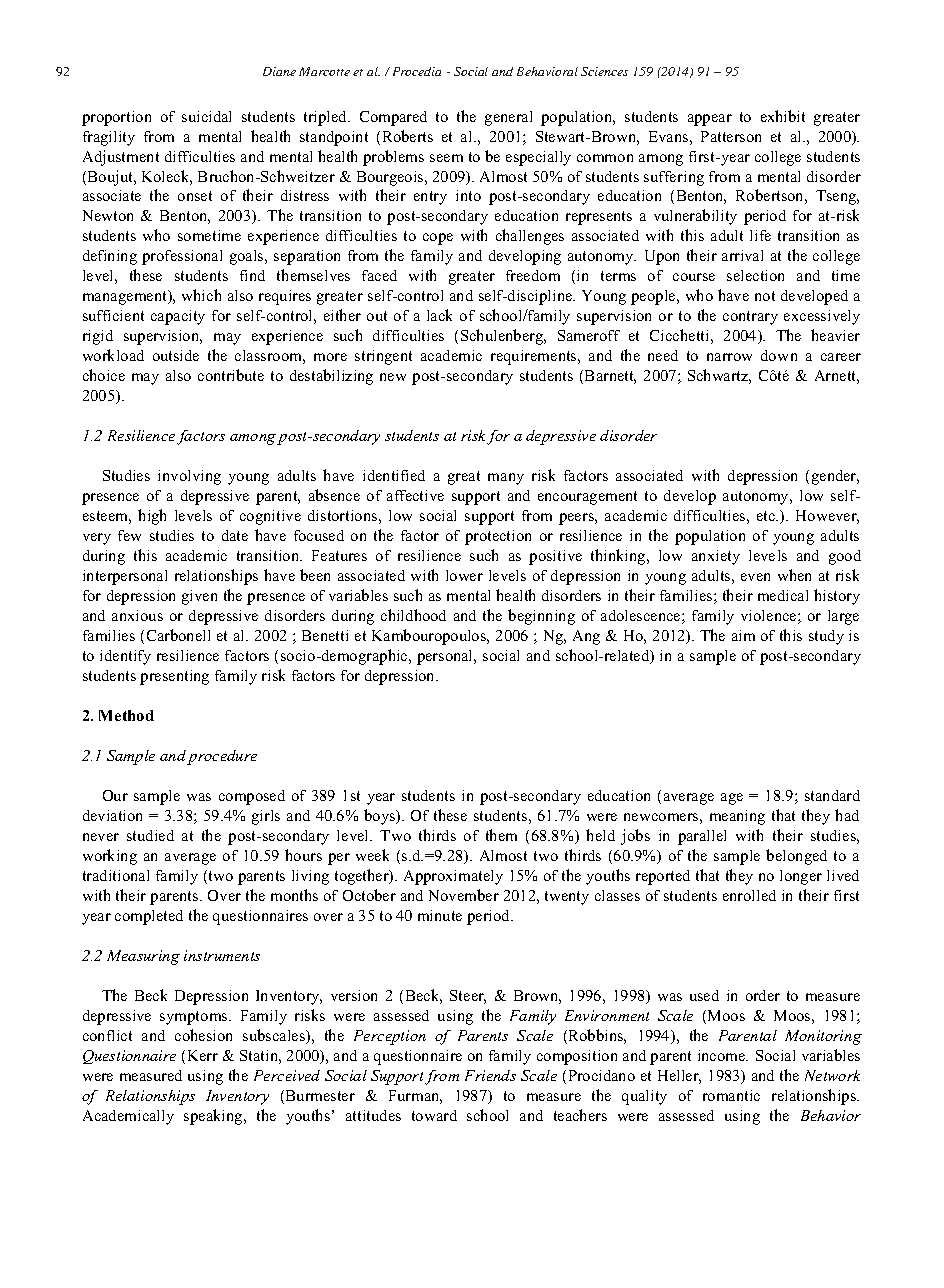 The height and width of the screenshot is (1288, 944). I want to click on suicidal, so click(206, 116).
